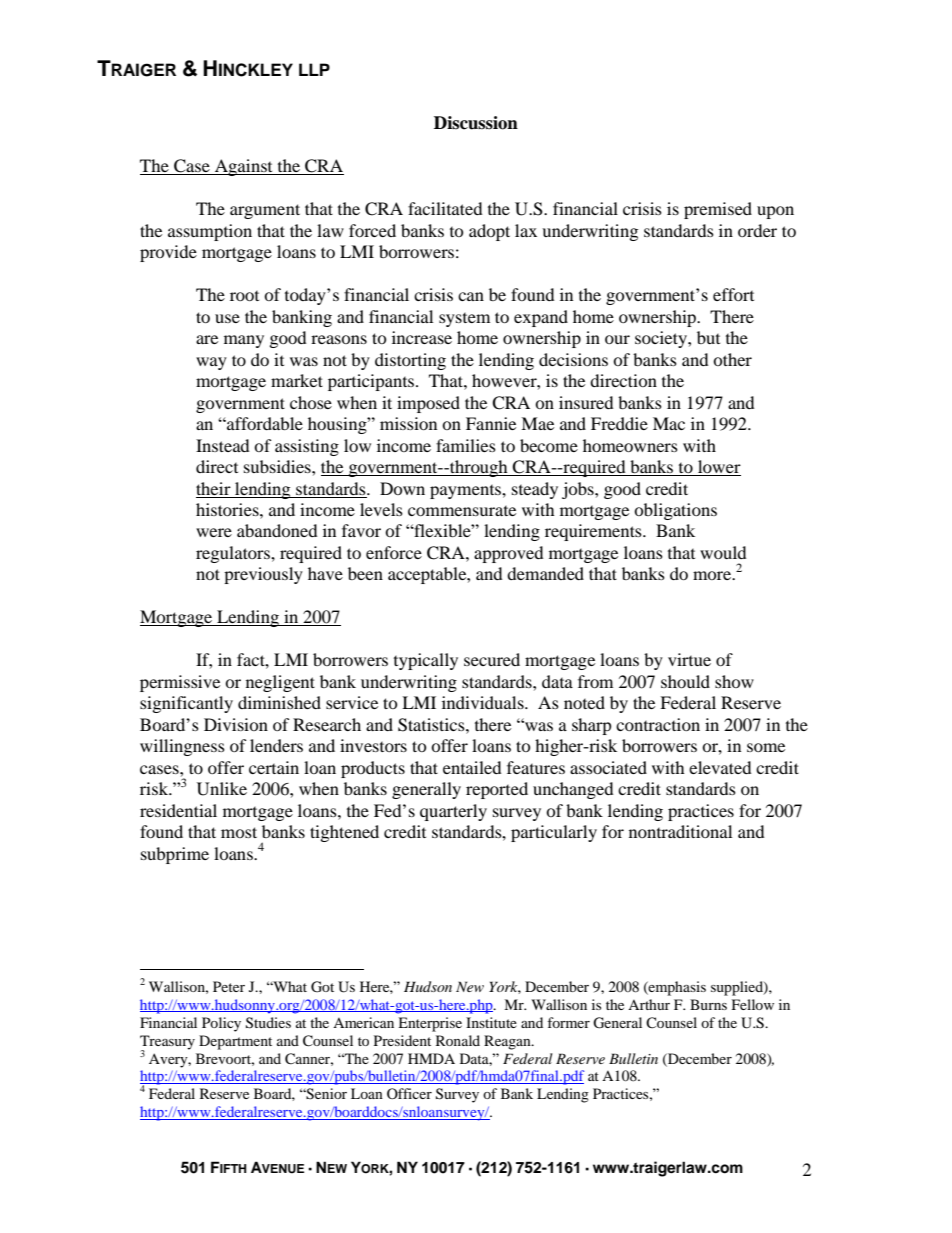  Describe the element at coordinates (476, 123) in the image. I see `Discussion` at that location.
